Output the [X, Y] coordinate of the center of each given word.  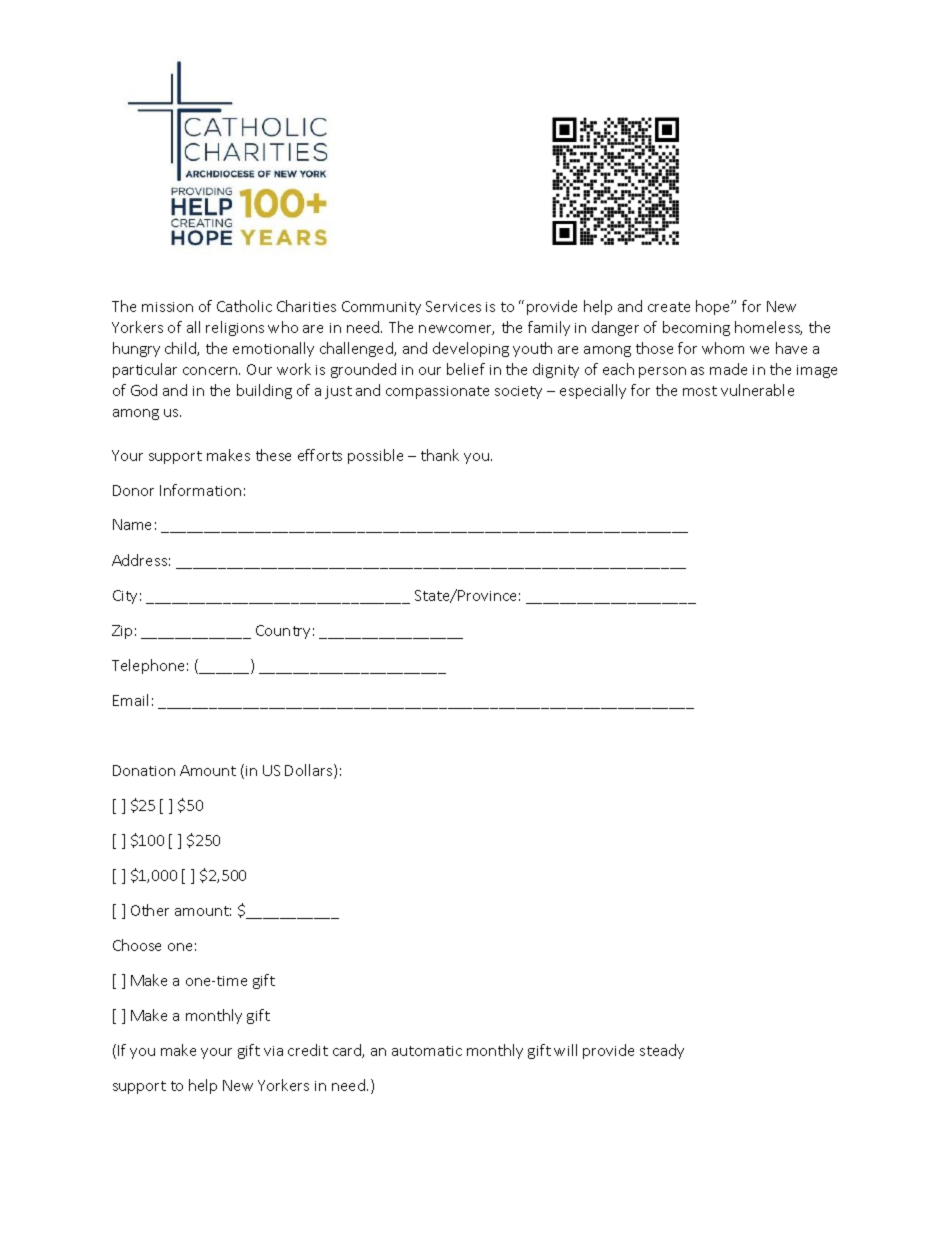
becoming [696, 328]
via [273, 1051]
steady [662, 1051]
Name [132, 524]
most [700, 391]
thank [440, 455]
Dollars [310, 771]
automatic [427, 1051]
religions [235, 328]
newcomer [456, 330]
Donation [144, 770]
